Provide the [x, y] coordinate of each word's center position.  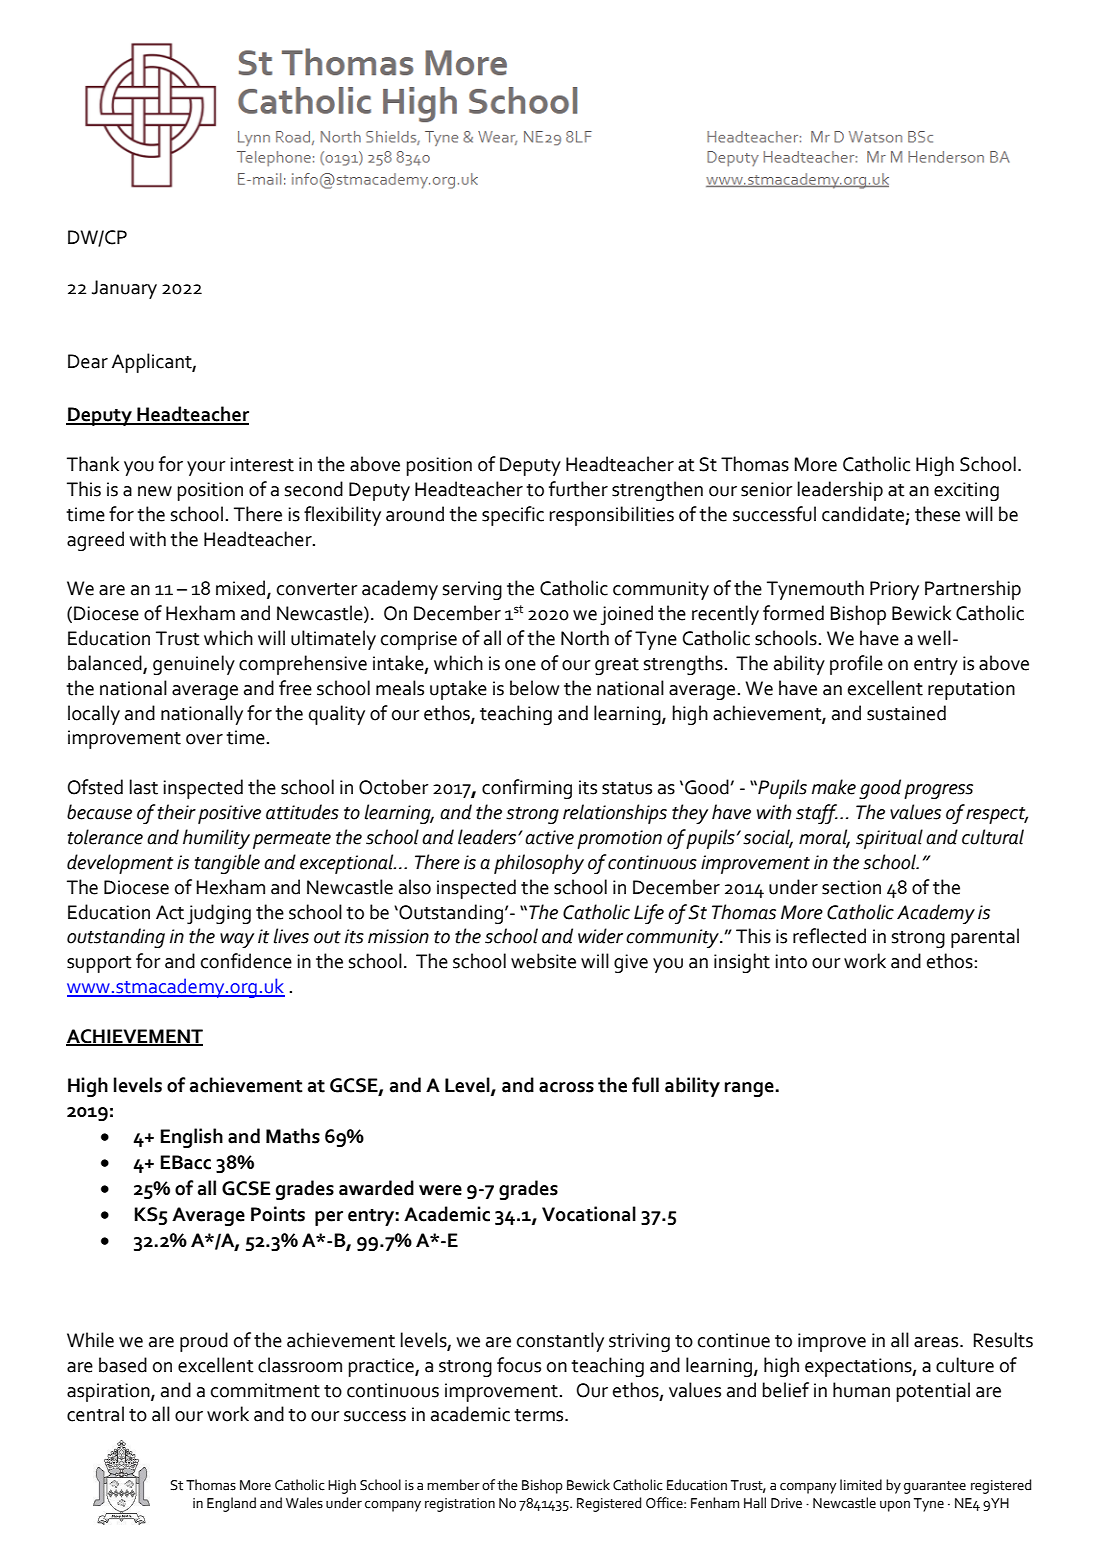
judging [219, 914]
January [124, 289]
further [578, 489]
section [851, 887]
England [231, 1504]
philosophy [539, 864]
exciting [966, 491]
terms [540, 1415]
